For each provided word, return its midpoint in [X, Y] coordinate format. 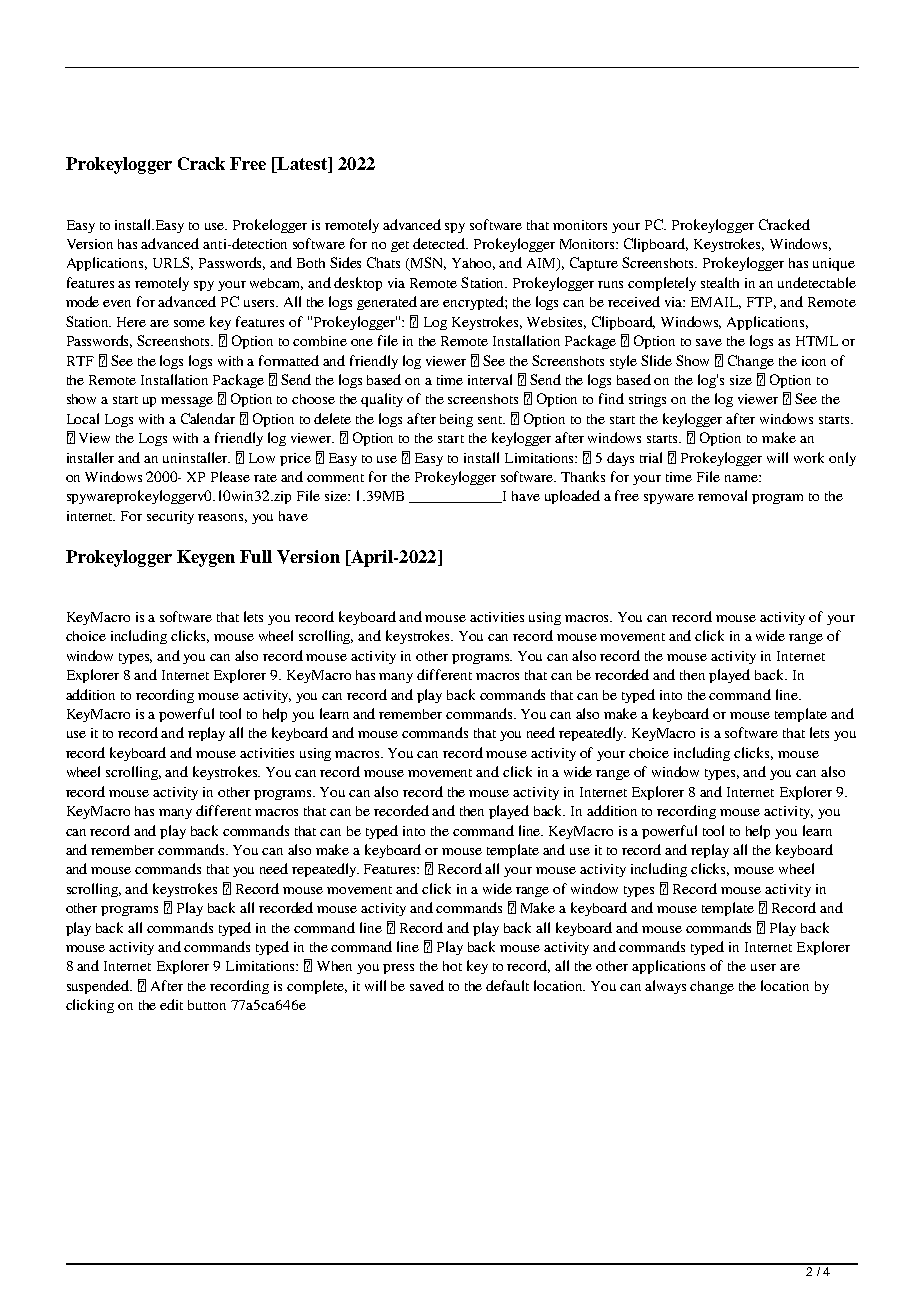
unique [834, 264]
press [398, 969]
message [187, 402]
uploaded [572, 497]
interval [490, 379]
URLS [173, 263]
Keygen [206, 558]
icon [814, 361]
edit [171, 1004]
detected [440, 243]
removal [722, 495]
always [665, 987]
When [334, 966]
